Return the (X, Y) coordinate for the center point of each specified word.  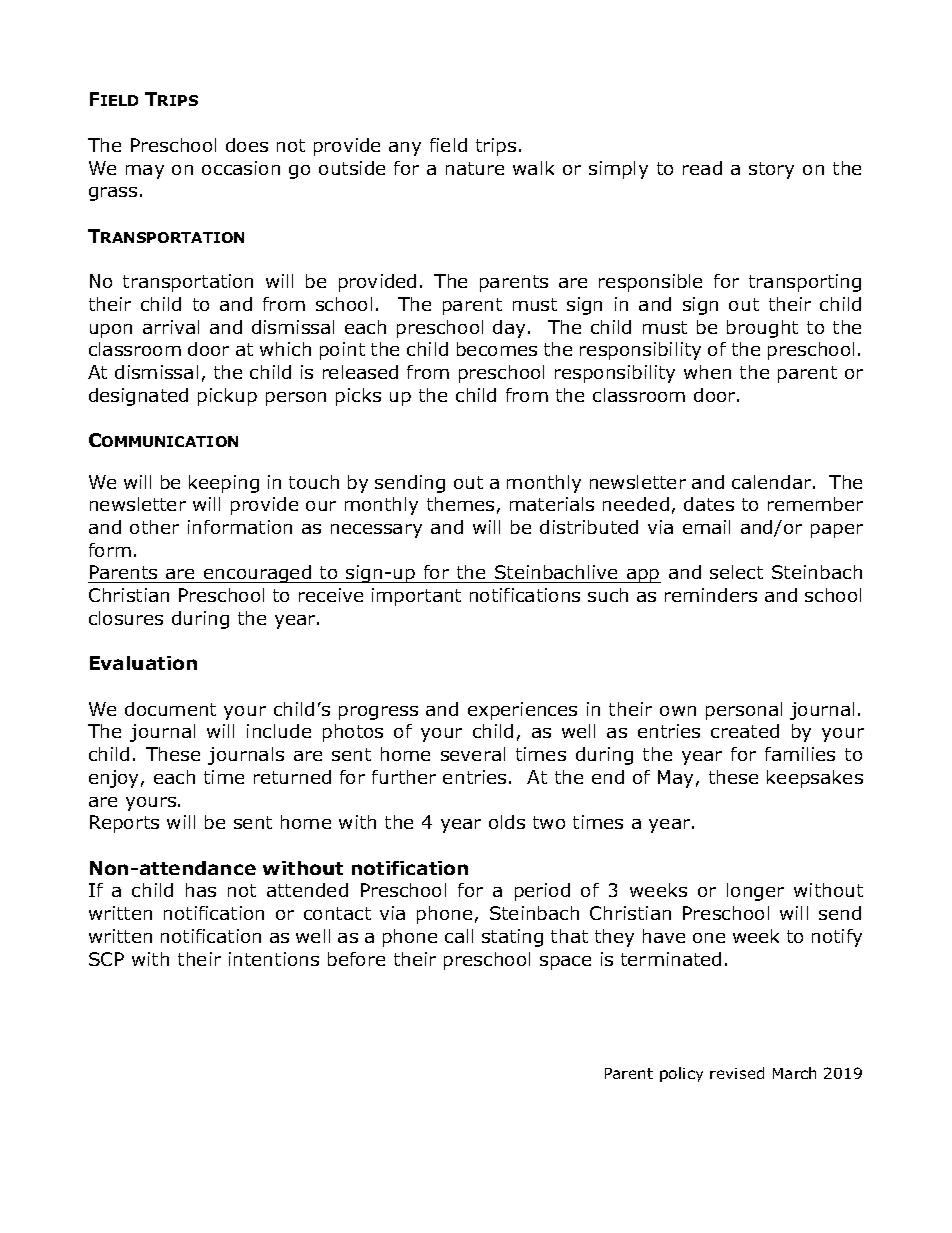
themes (460, 504)
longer (755, 892)
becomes (497, 349)
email (706, 527)
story (771, 170)
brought (762, 329)
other (154, 527)
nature (475, 168)
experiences (522, 711)
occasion (241, 168)
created (745, 731)
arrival (171, 327)
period (542, 892)
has (201, 890)
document (170, 709)
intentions (274, 959)
